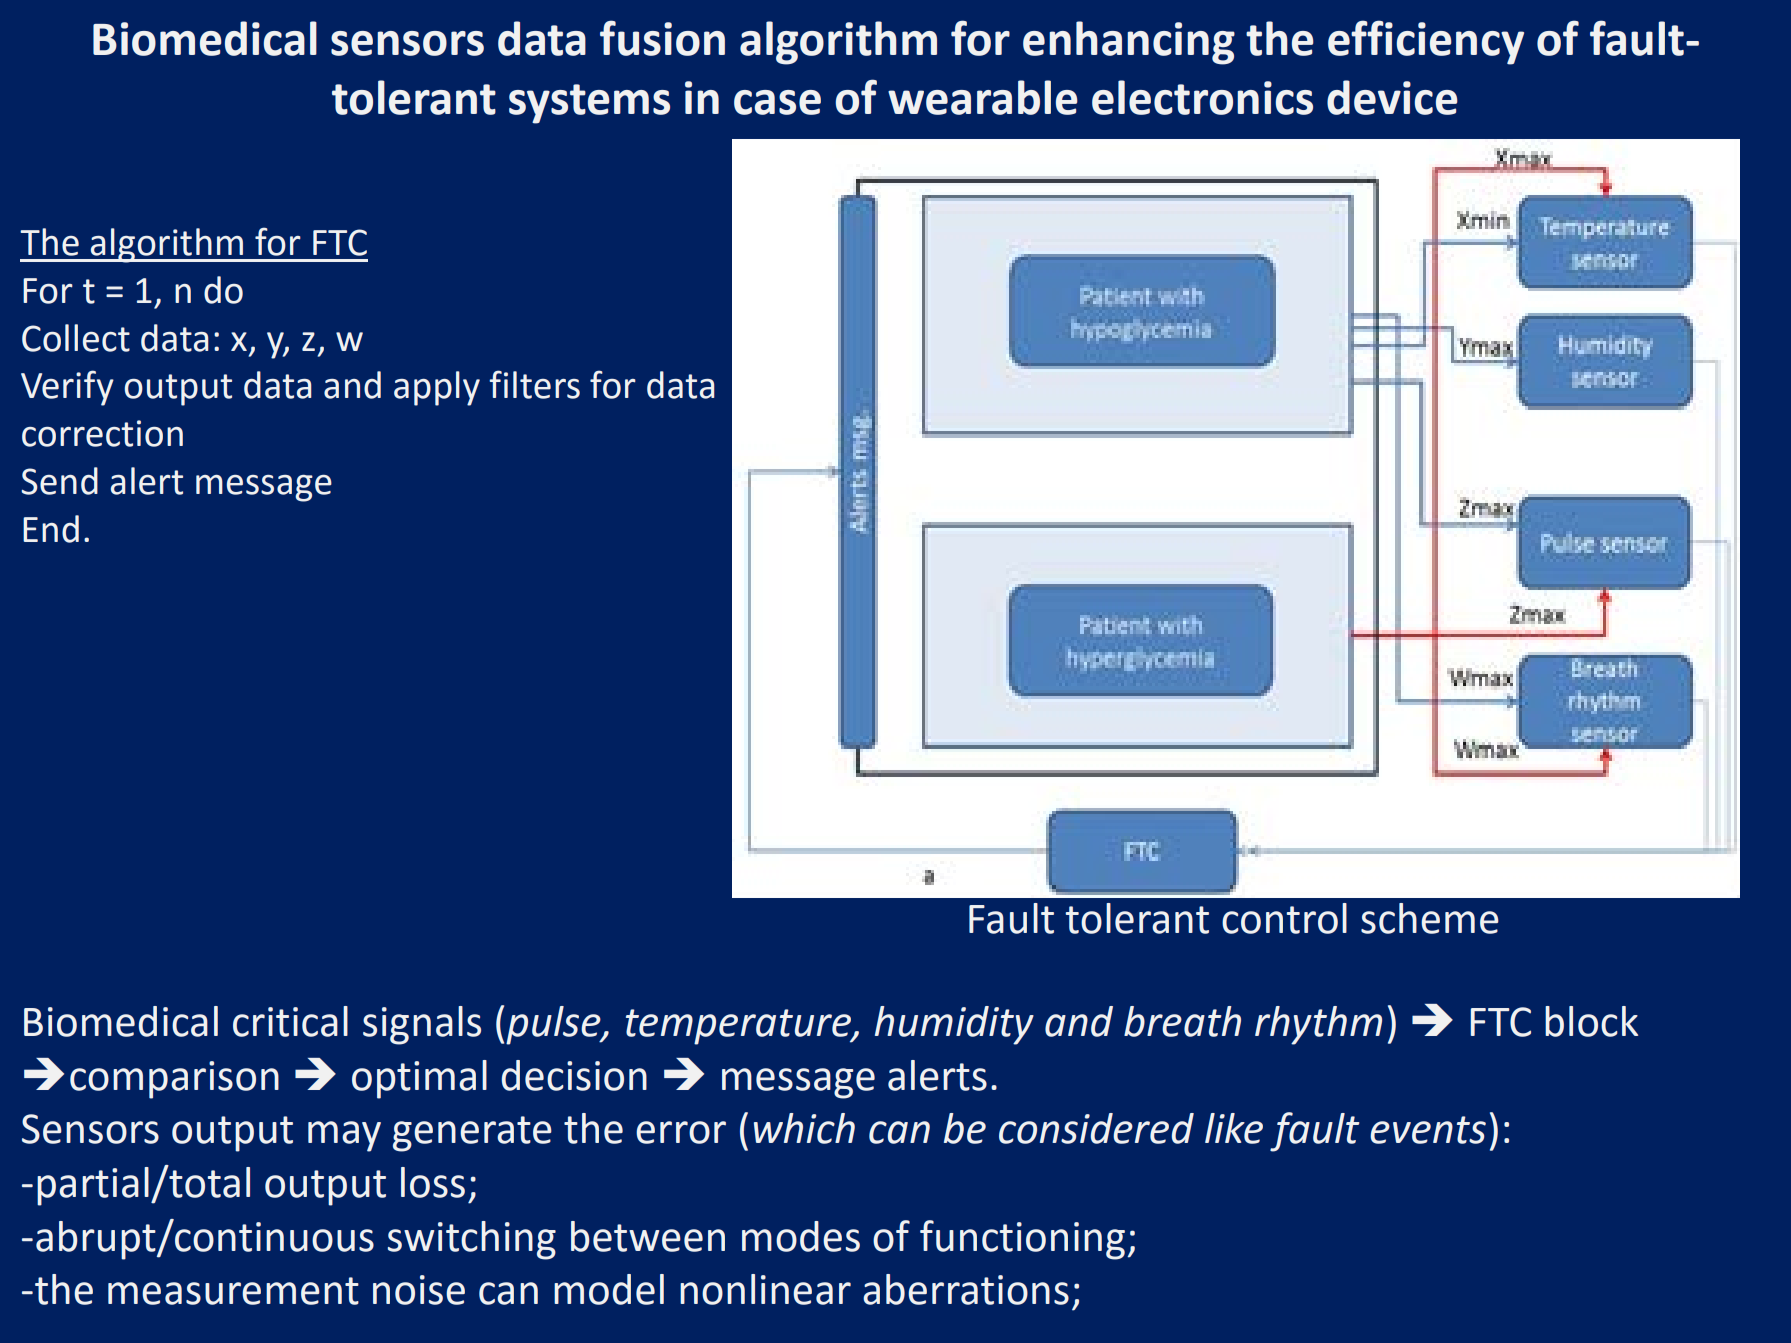  What do you see at coordinates (1392, 97) in the screenshot?
I see `device` at bounding box center [1392, 97].
